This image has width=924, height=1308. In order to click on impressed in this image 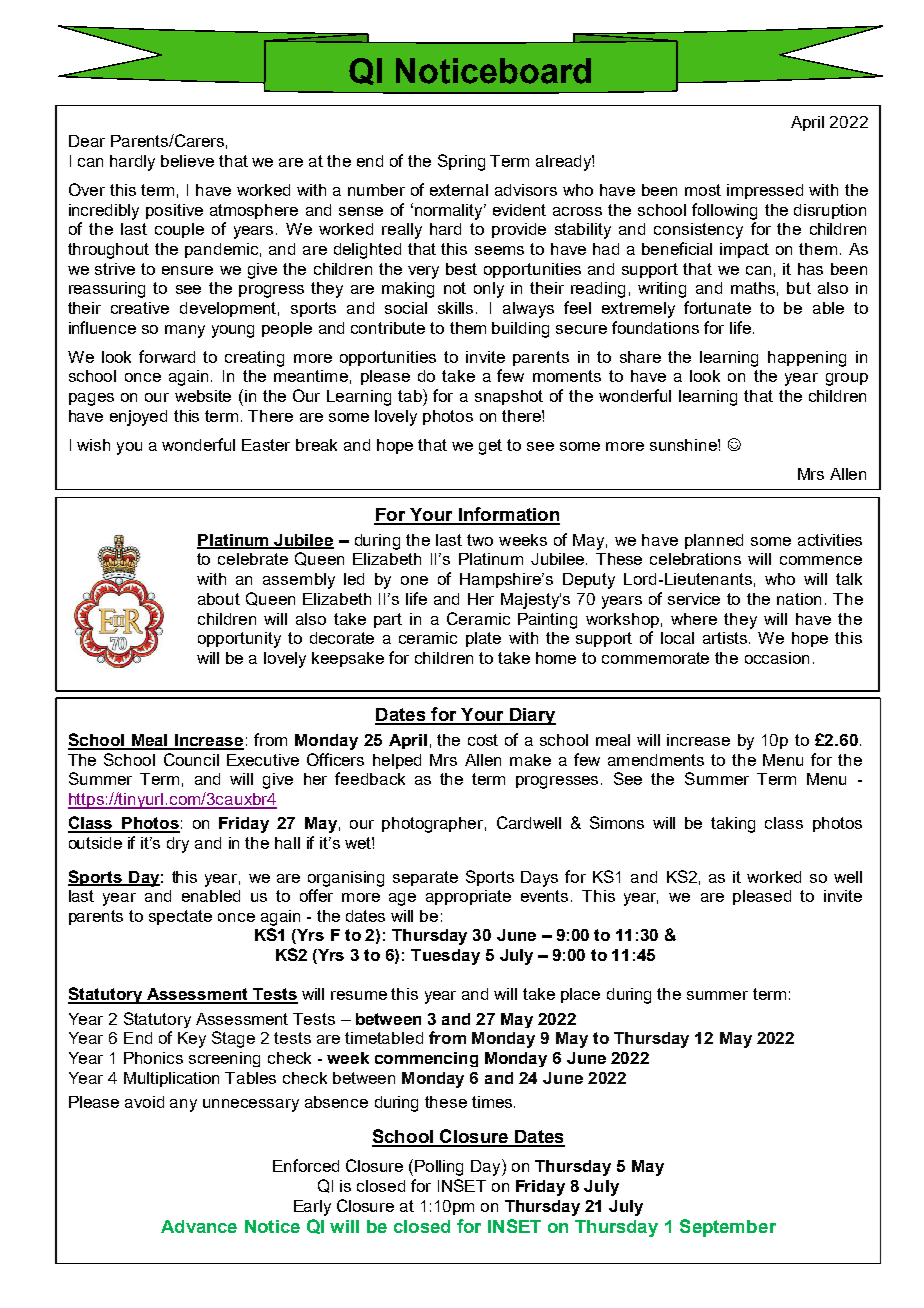, I will do `click(765, 191)`.
